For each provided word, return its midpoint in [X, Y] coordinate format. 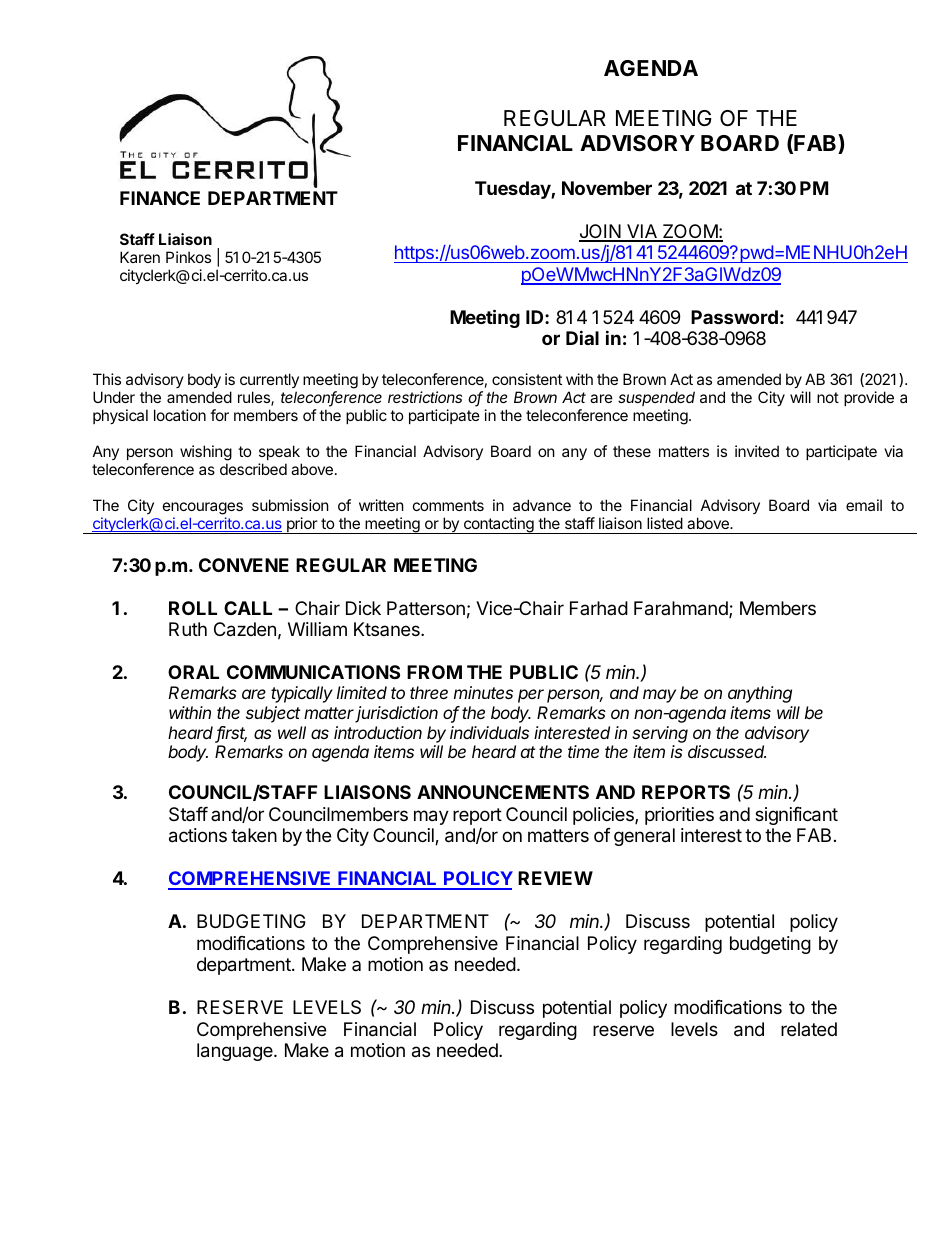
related [809, 1029]
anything [760, 694]
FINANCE [160, 198]
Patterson [426, 608]
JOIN [601, 232]
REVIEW [555, 878]
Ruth [188, 629]
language [236, 1052]
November [607, 188]
